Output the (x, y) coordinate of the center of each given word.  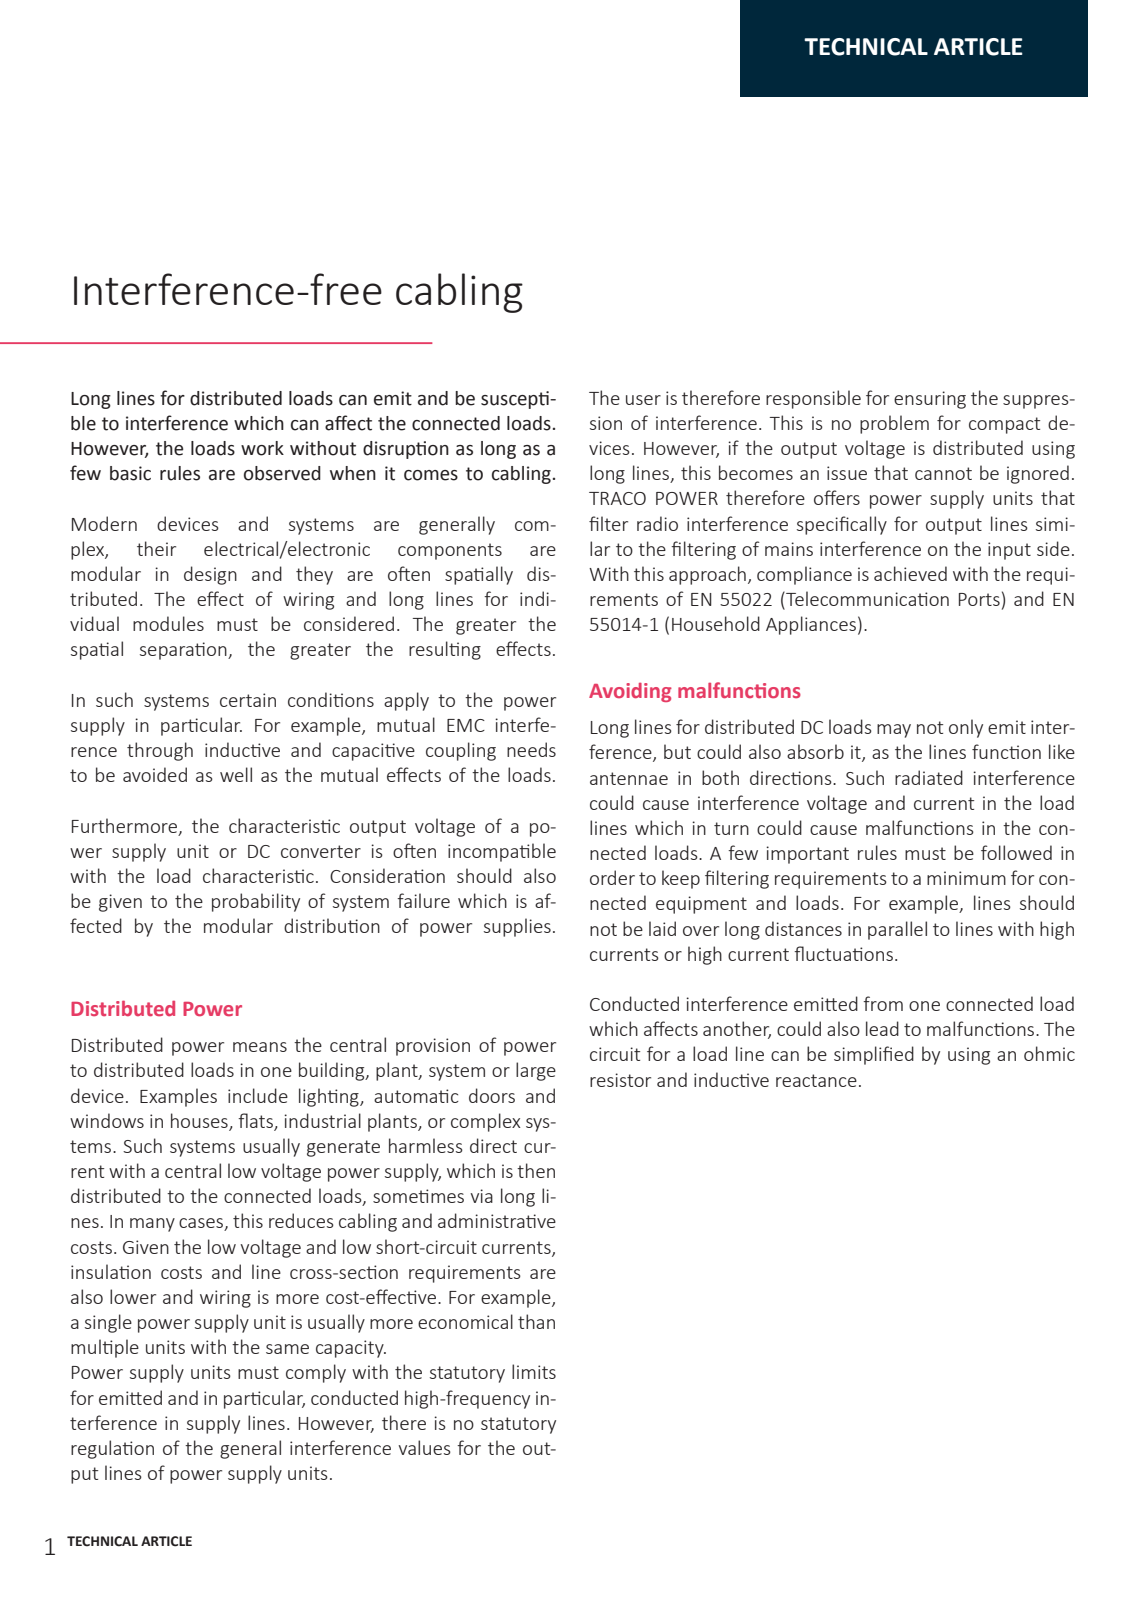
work (262, 448)
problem (894, 424)
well (236, 774)
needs (531, 749)
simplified (874, 1055)
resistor (620, 1080)
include (258, 1095)
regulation (112, 1449)
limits (534, 1371)
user (643, 400)
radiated (929, 777)
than (536, 1321)
